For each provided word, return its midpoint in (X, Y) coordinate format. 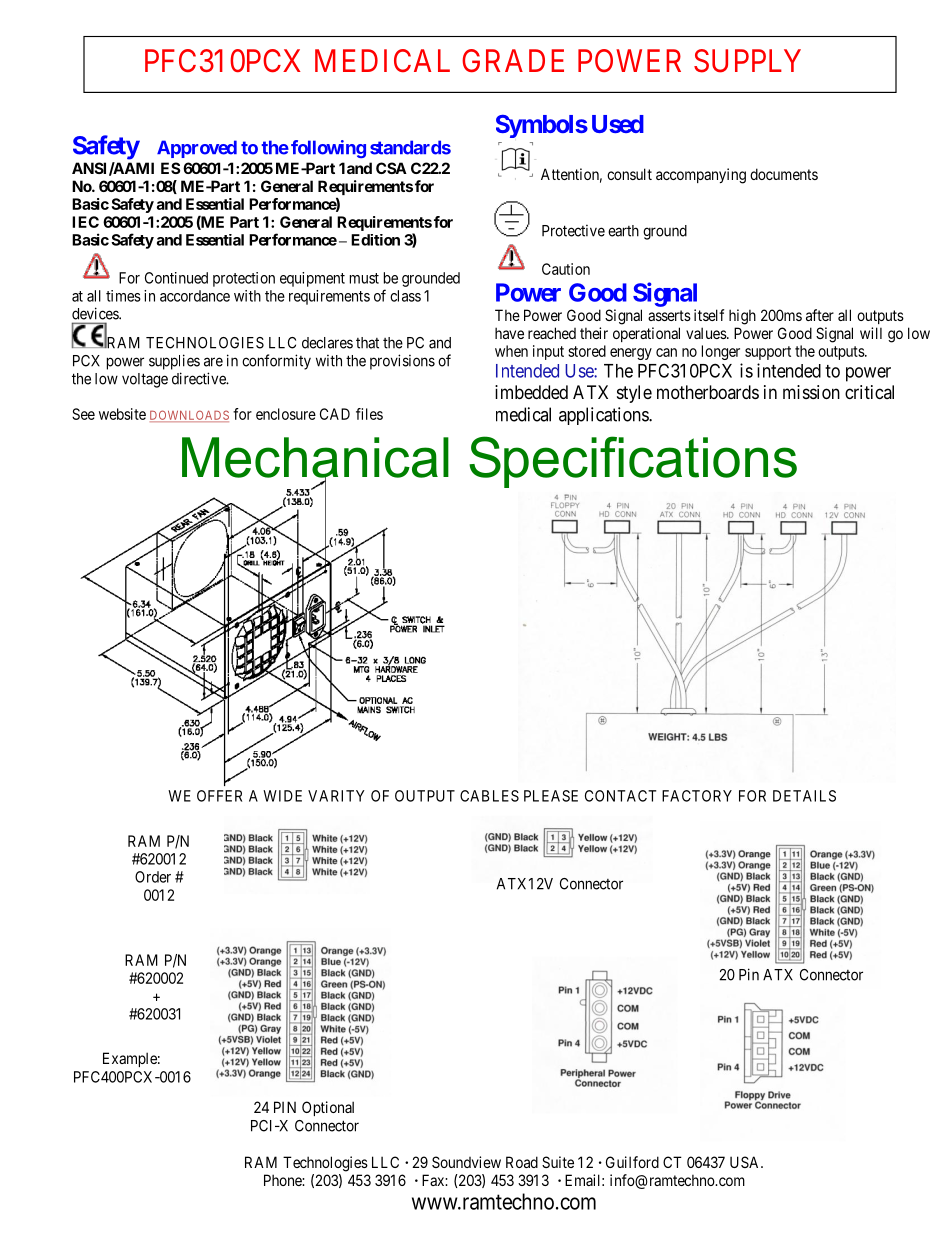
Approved (197, 149)
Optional (328, 1108)
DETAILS (804, 796)
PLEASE (551, 796)
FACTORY (697, 796)
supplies (174, 362)
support (768, 353)
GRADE (513, 60)
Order (153, 877)
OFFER (219, 796)
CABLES (489, 796)
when (511, 351)
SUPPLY (747, 61)
